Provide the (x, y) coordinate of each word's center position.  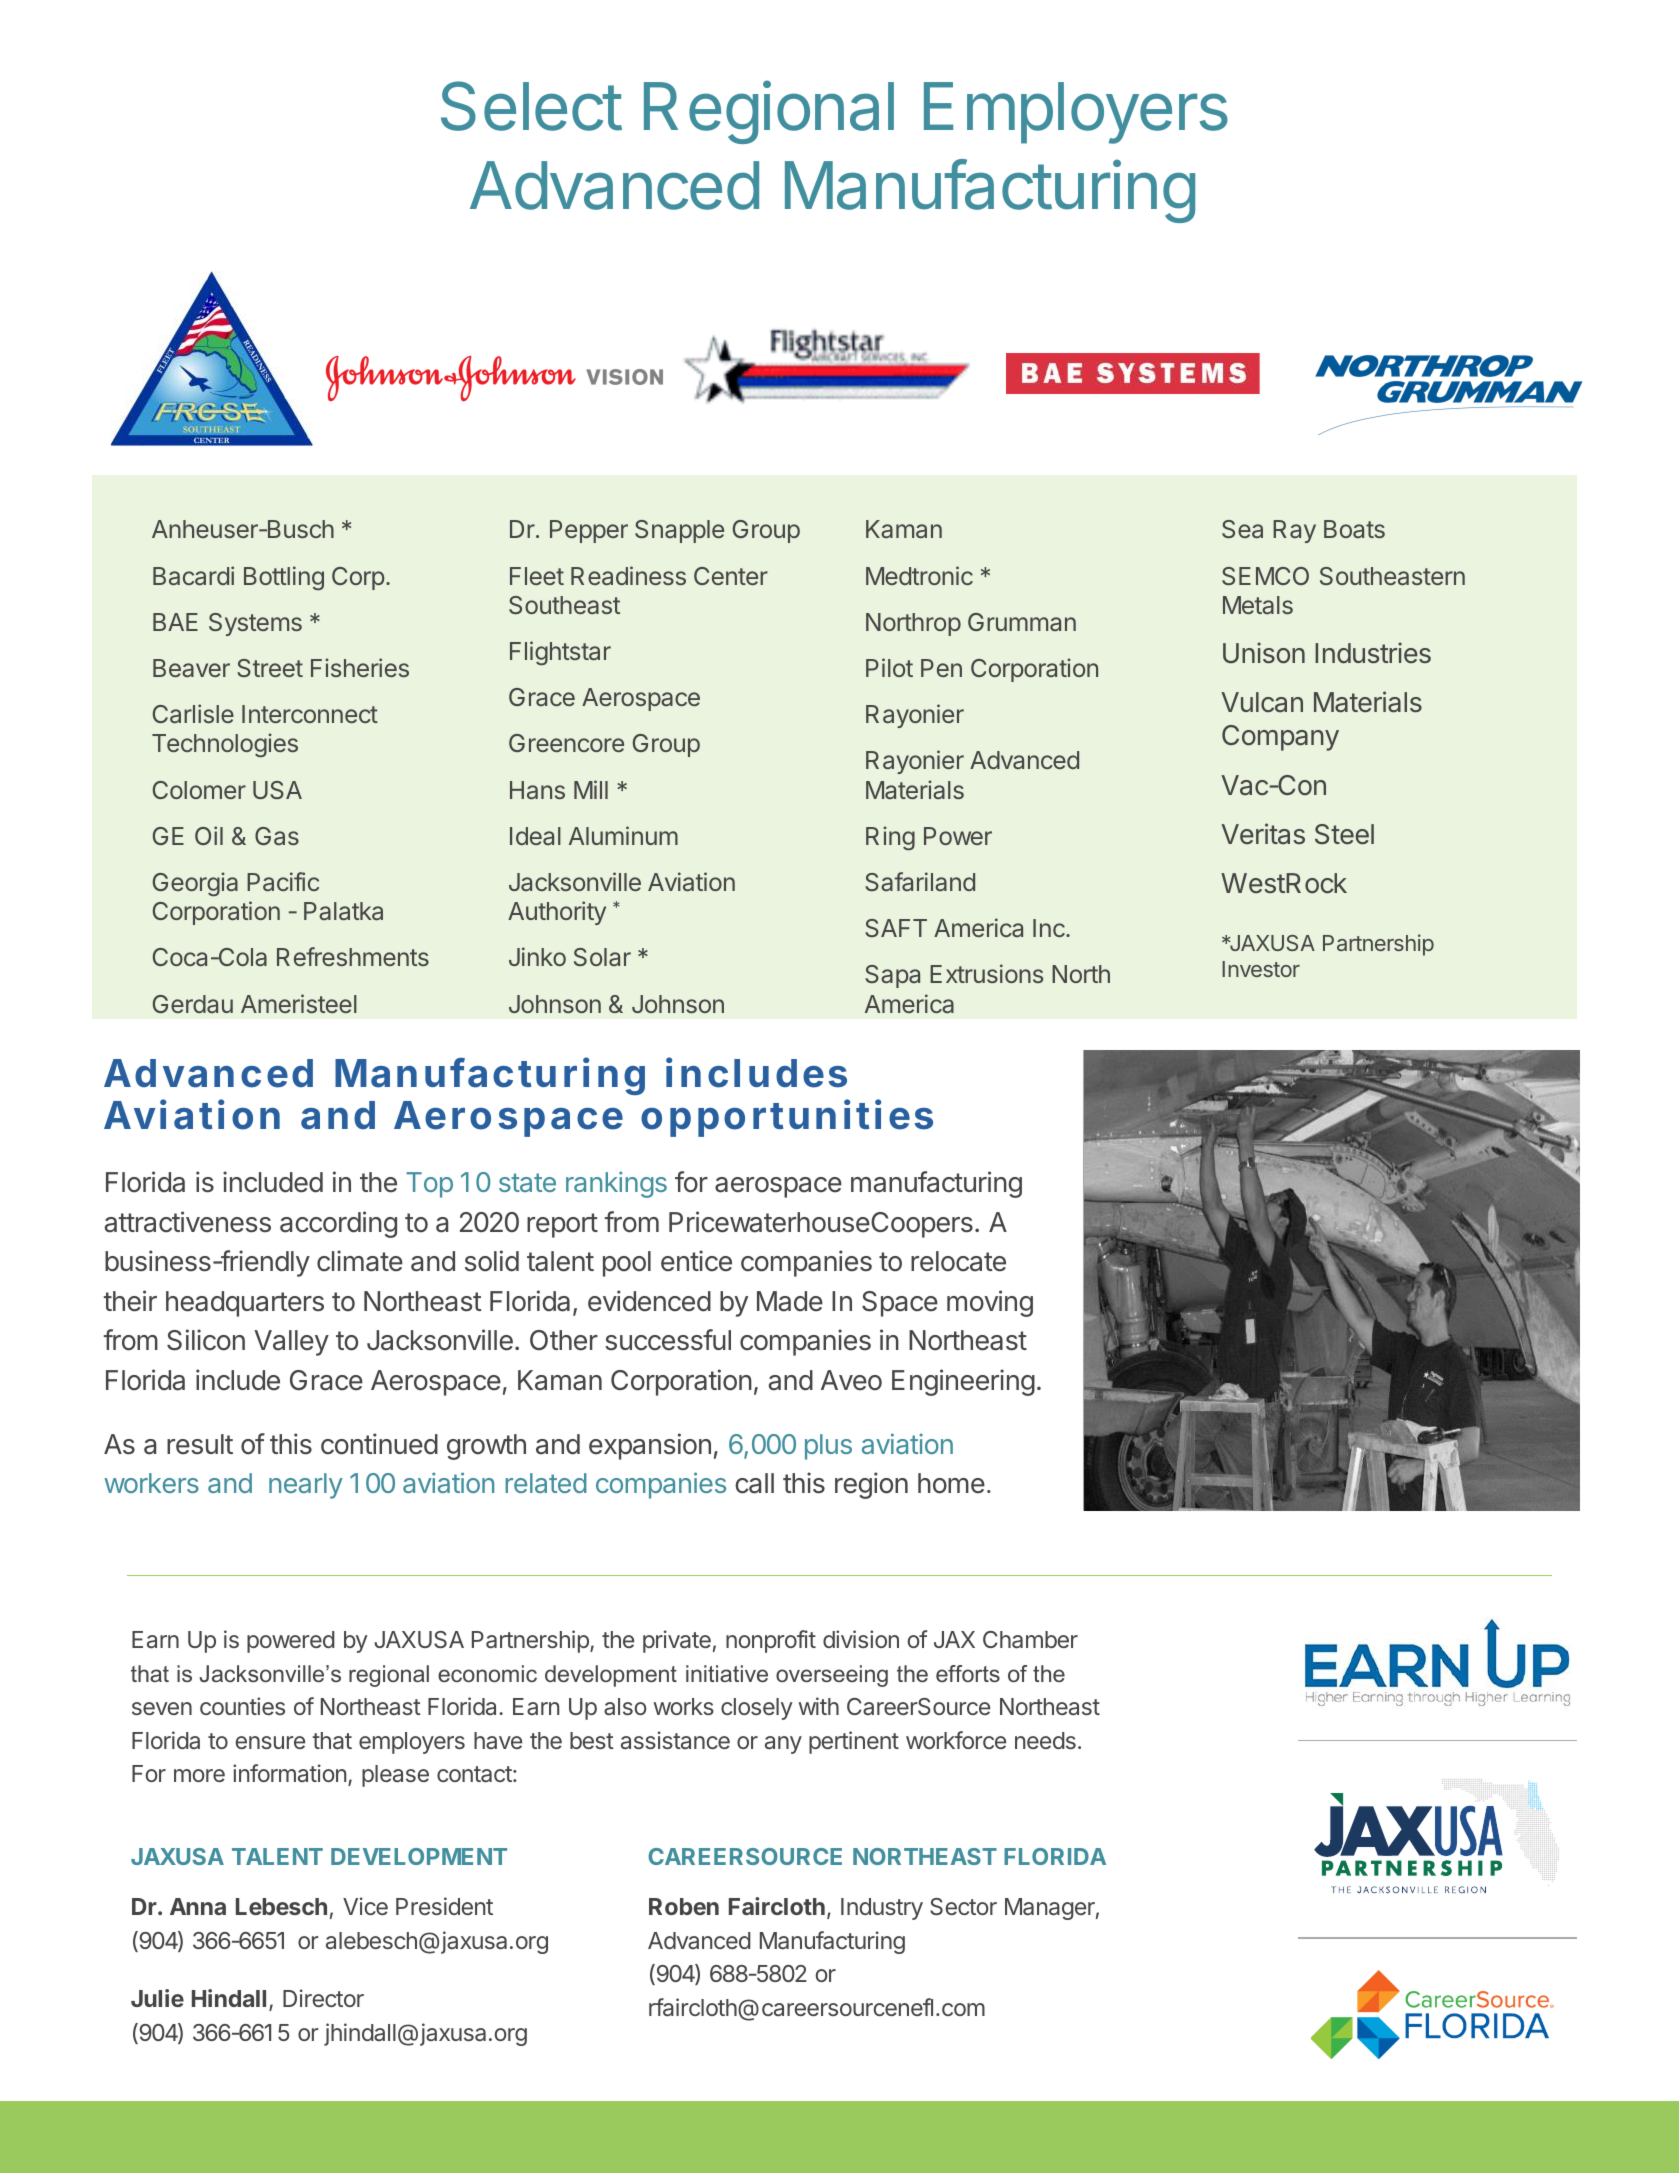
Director (323, 1998)
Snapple (679, 531)
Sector (963, 1907)
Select (531, 106)
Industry (882, 1909)
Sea (1242, 529)
